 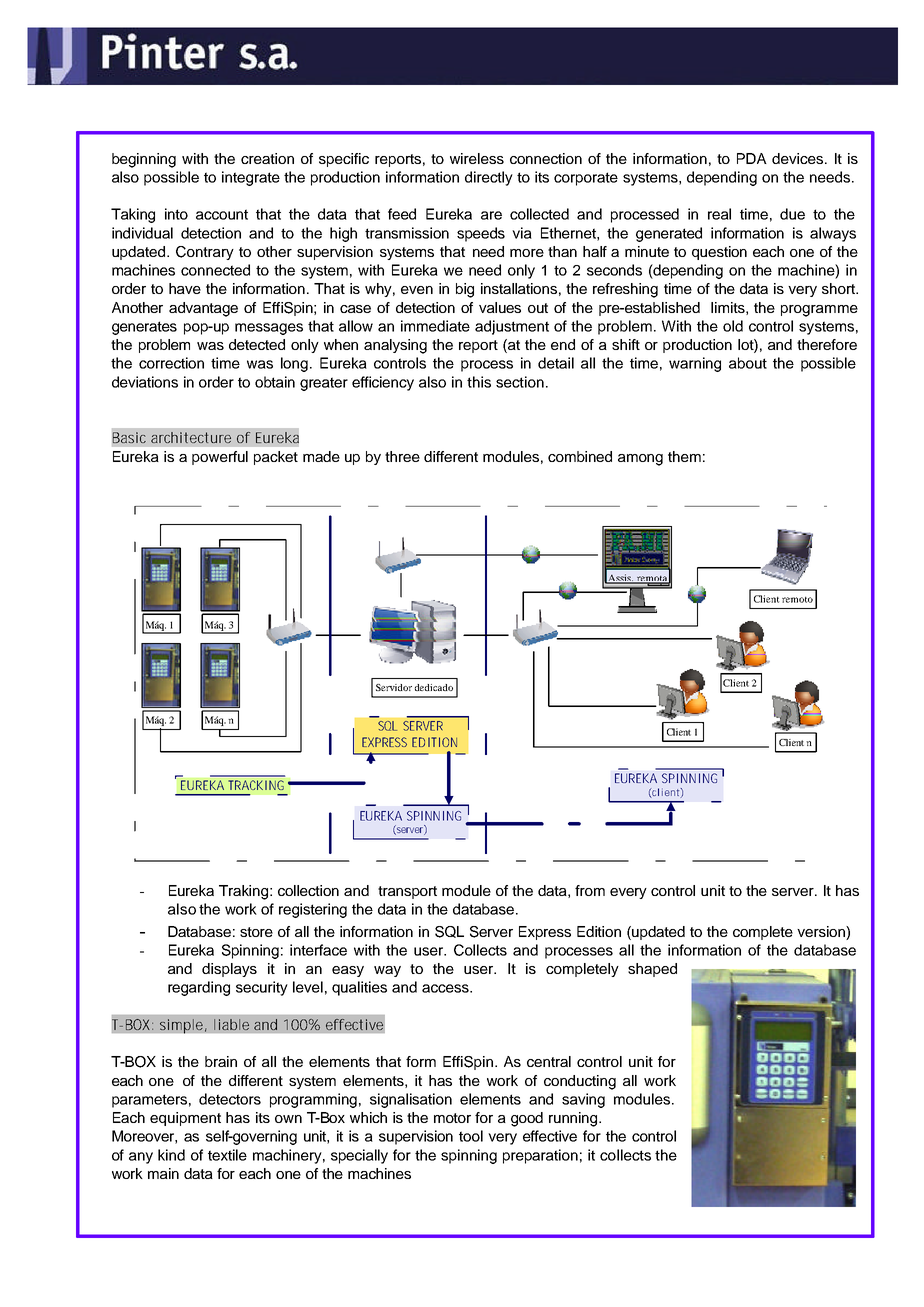 What do you see at coordinates (402, 456) in the image?
I see `three` at bounding box center [402, 456].
